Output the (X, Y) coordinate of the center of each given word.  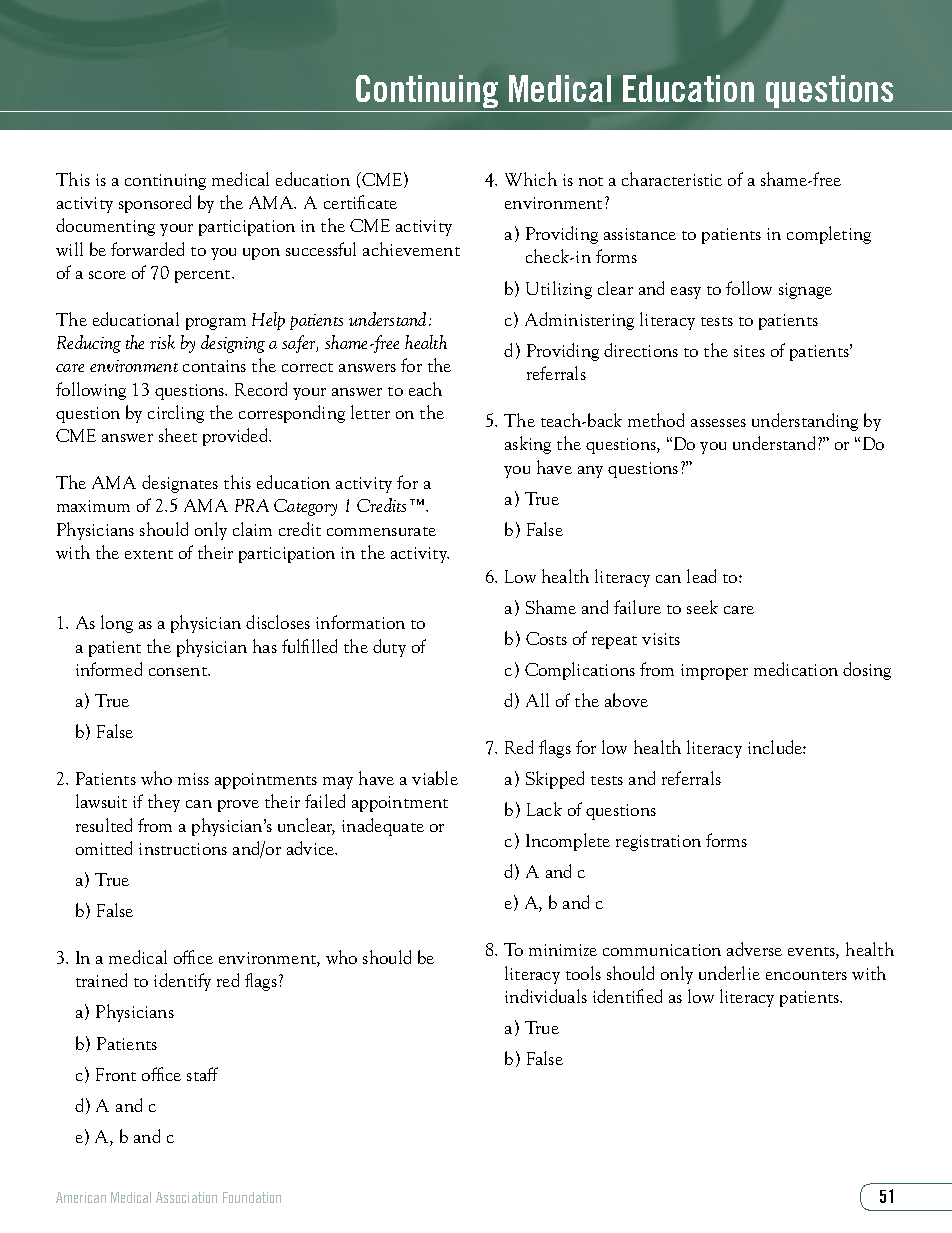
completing (829, 235)
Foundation (252, 1197)
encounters (806, 975)
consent (179, 671)
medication (796, 669)
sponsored (155, 204)
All (537, 700)
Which (531, 179)
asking (528, 445)
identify (182, 982)
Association (186, 1197)
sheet (178, 435)
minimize (563, 950)
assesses (718, 423)
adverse (754, 949)
